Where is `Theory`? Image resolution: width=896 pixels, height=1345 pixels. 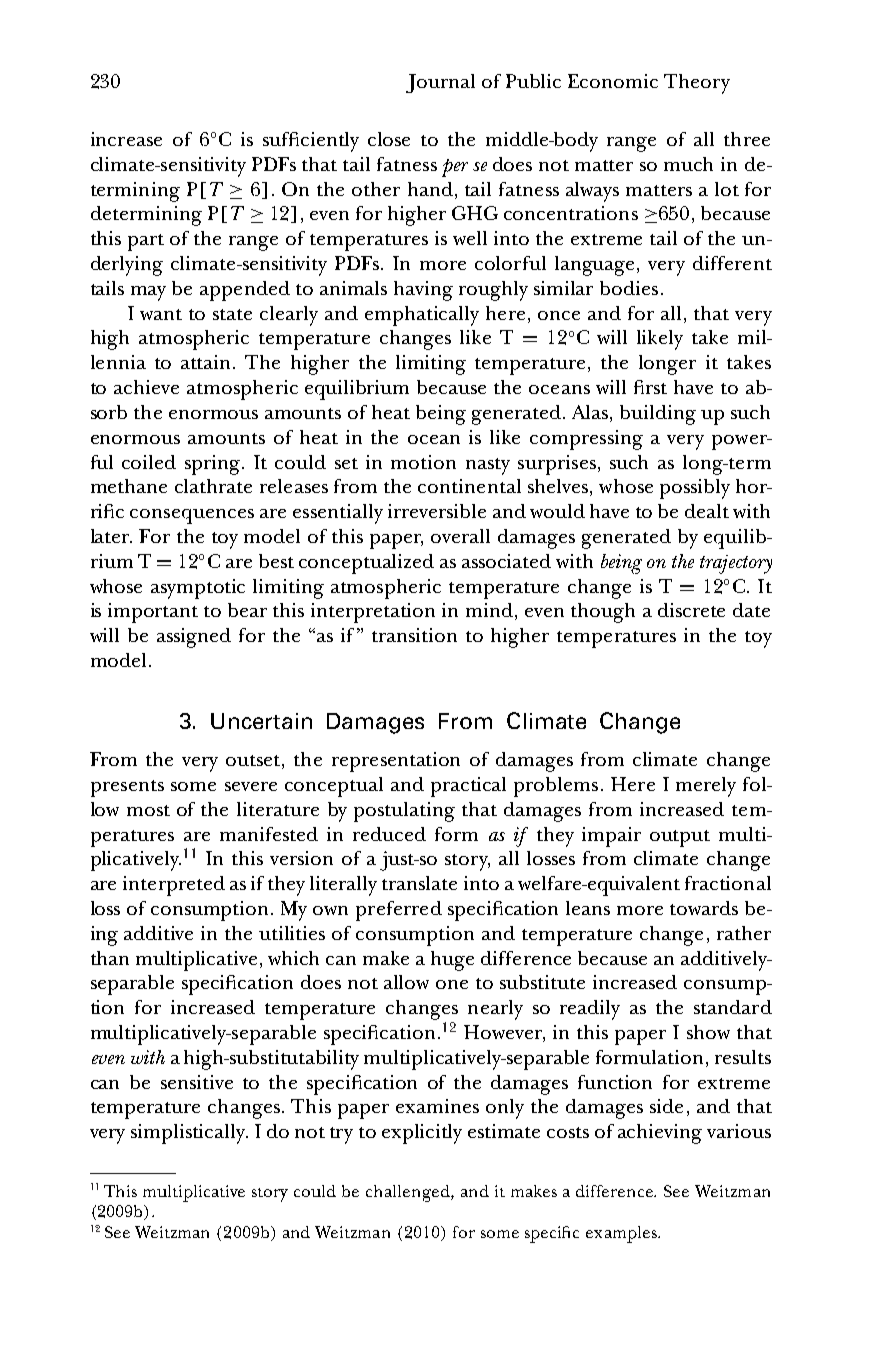
Theory is located at coordinates (697, 84).
